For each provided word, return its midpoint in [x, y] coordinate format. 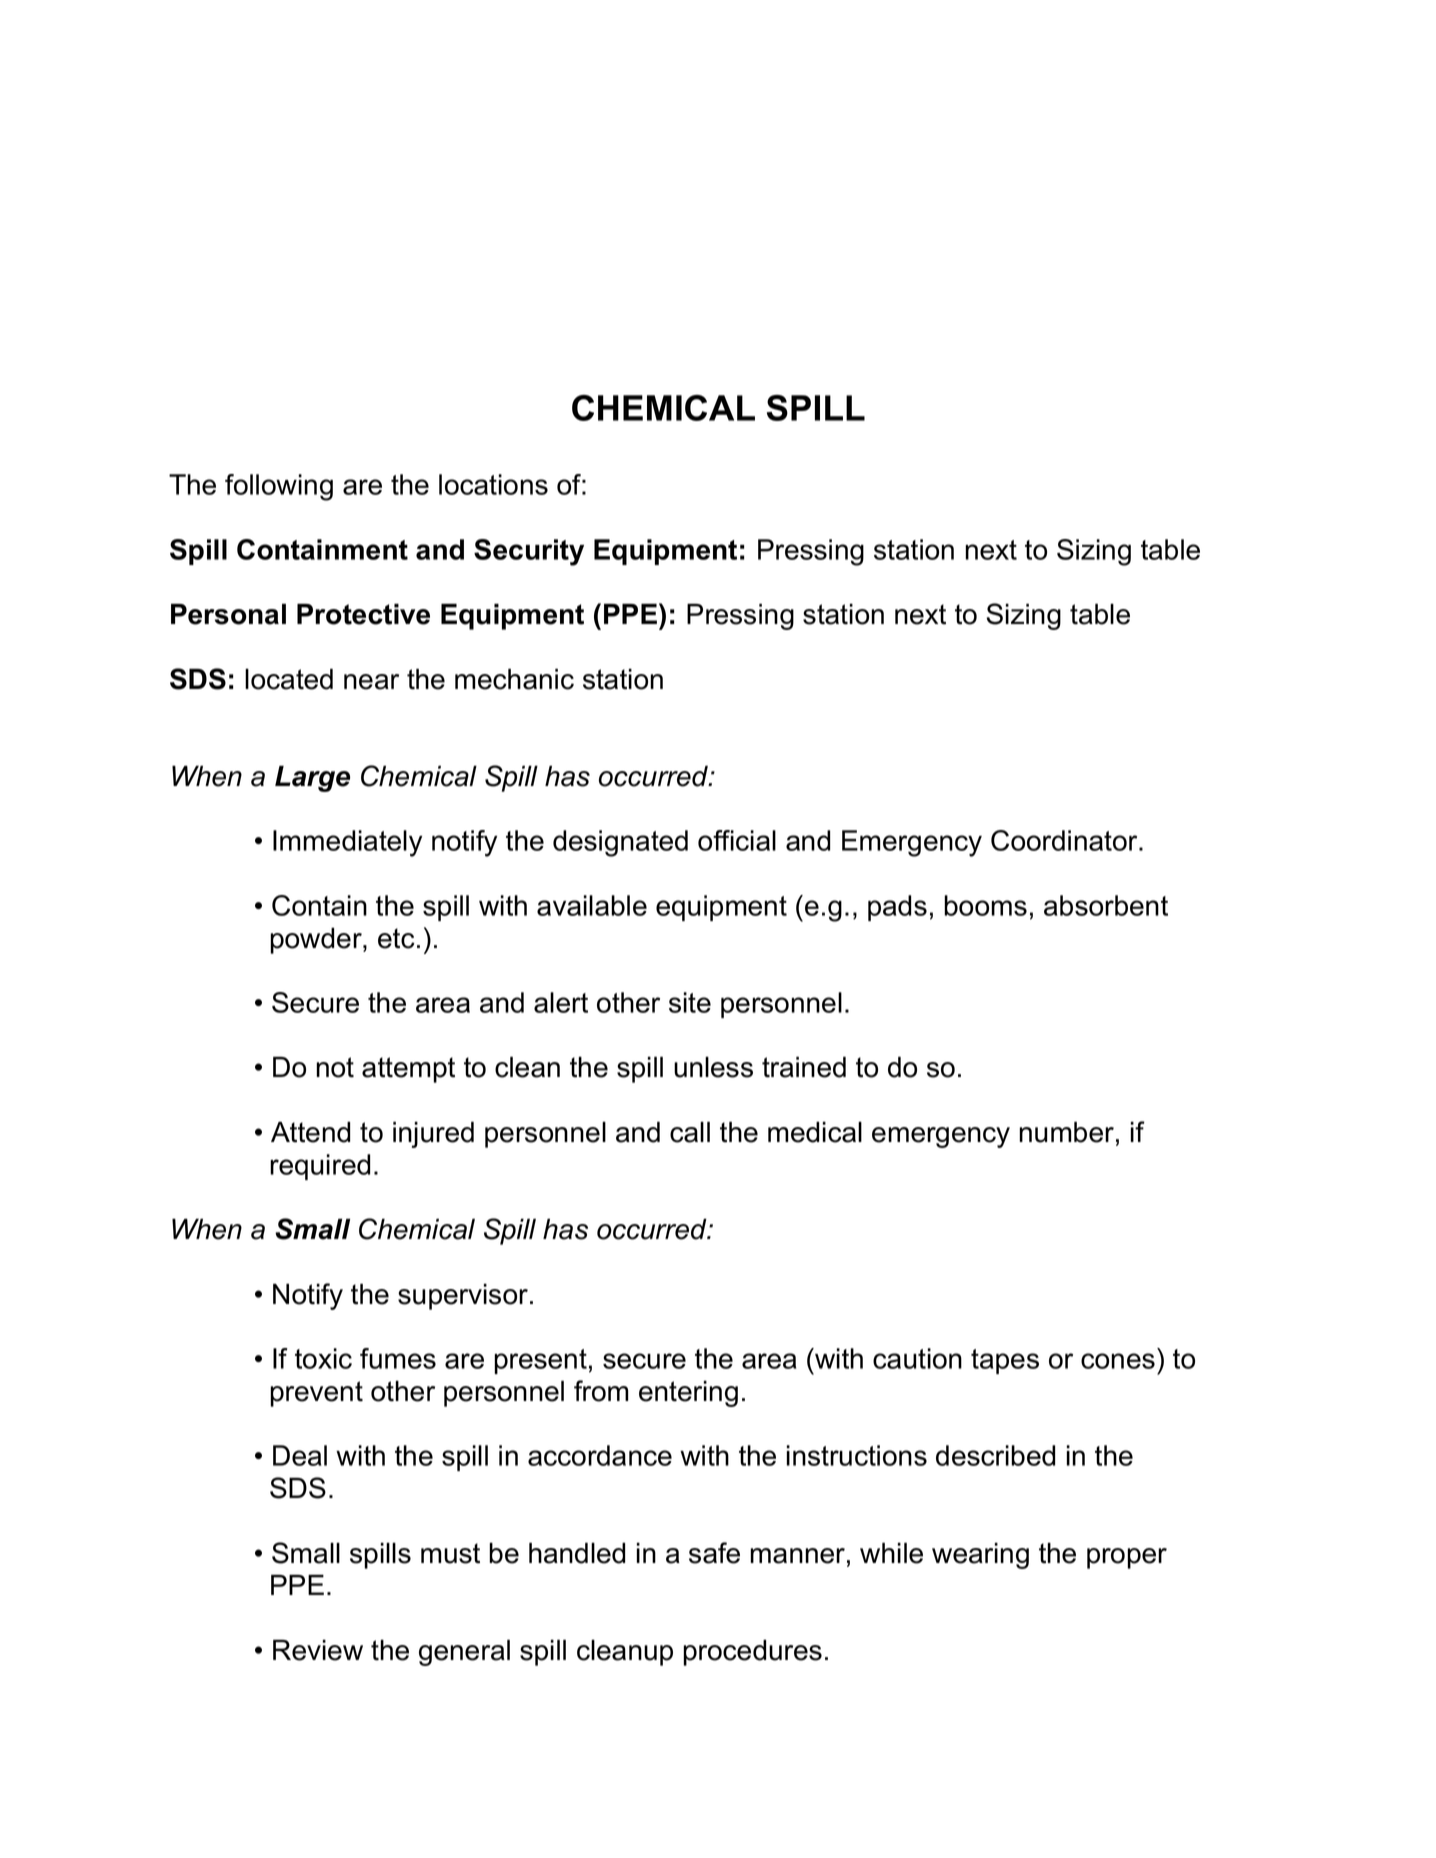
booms [985, 905]
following [279, 487]
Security [529, 552]
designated [620, 843]
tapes [1005, 1361]
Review [318, 1650]
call [690, 1132]
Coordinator [1065, 840]
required [320, 1167]
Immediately [347, 843]
